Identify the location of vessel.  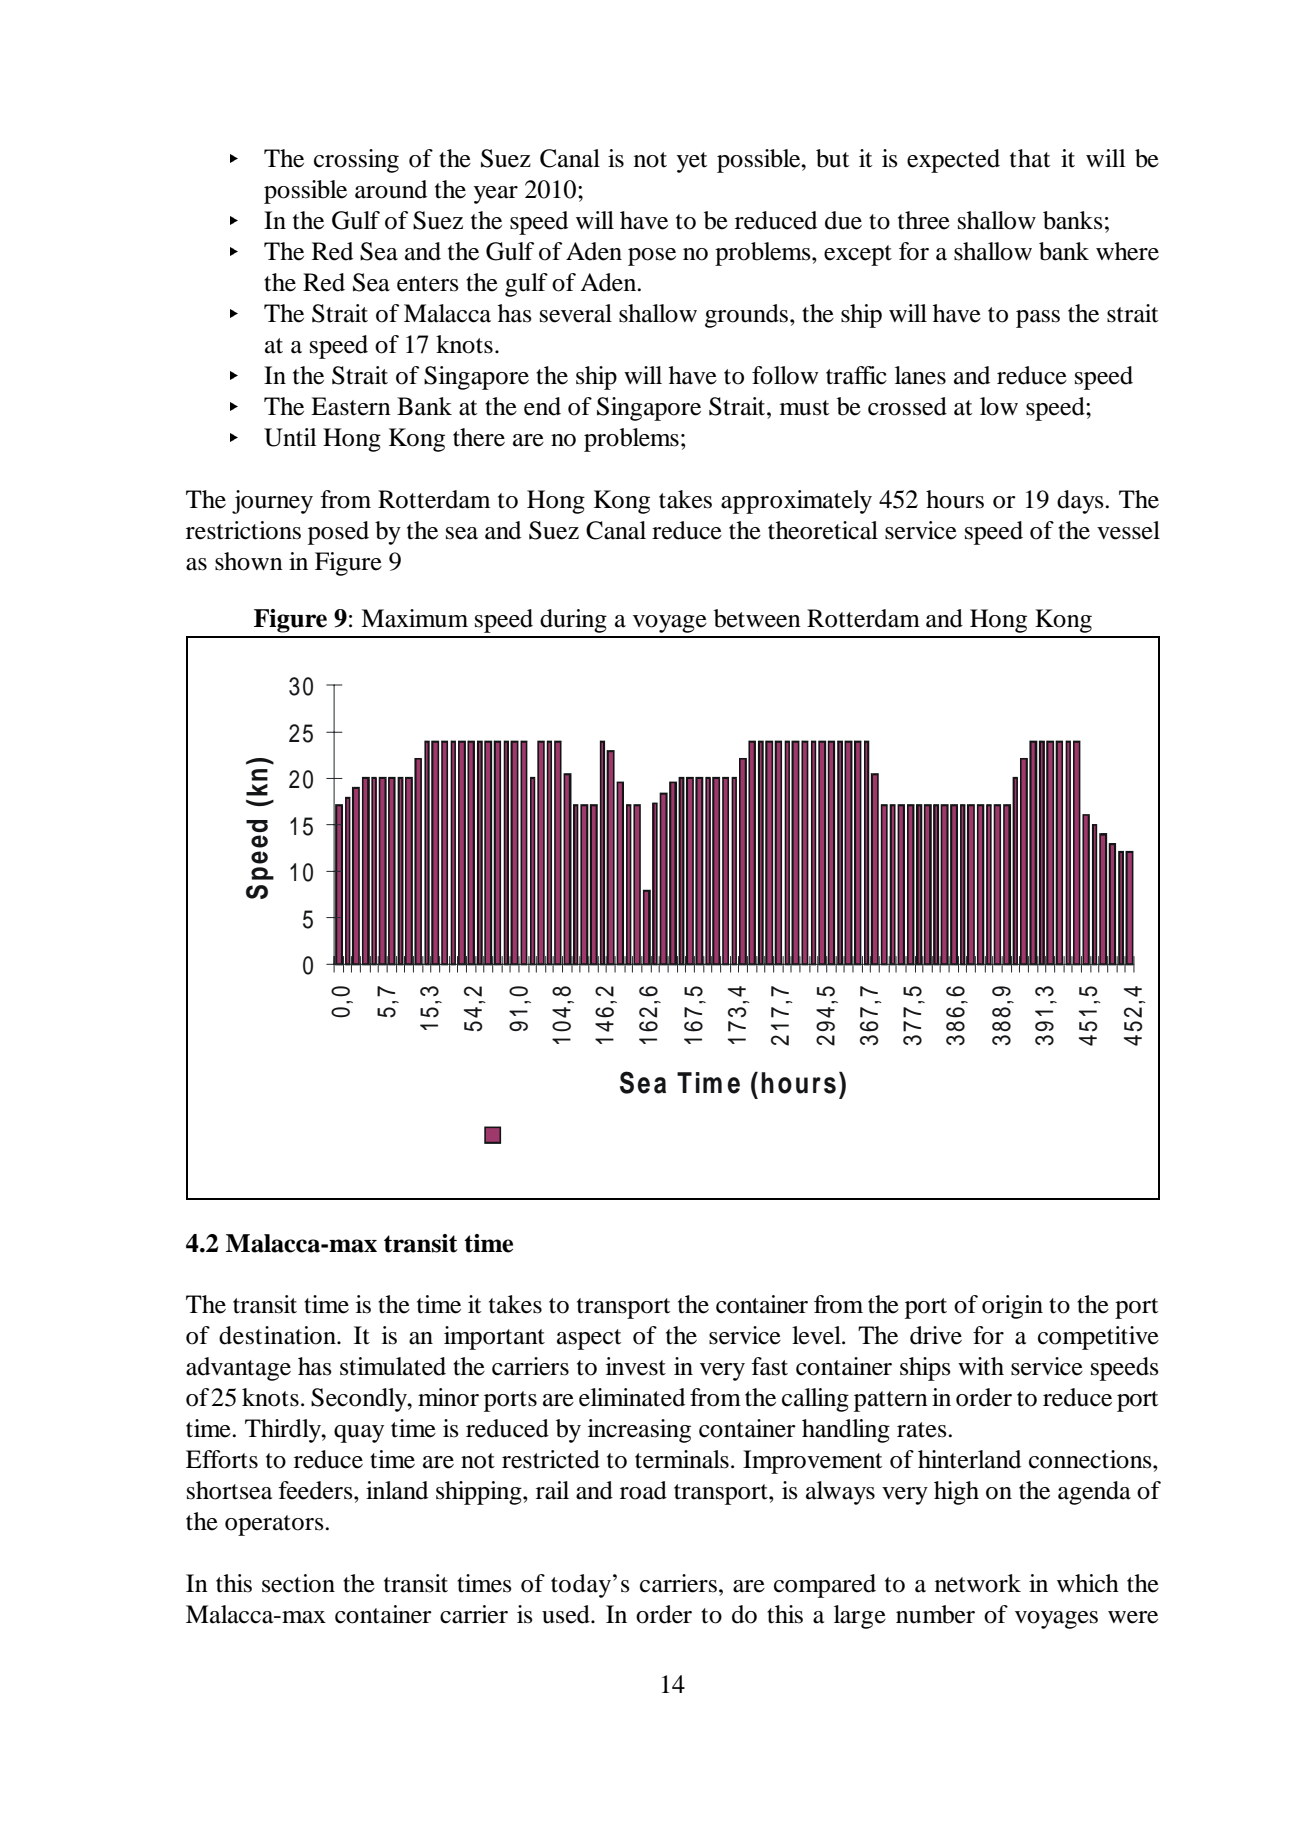
(1128, 530).
